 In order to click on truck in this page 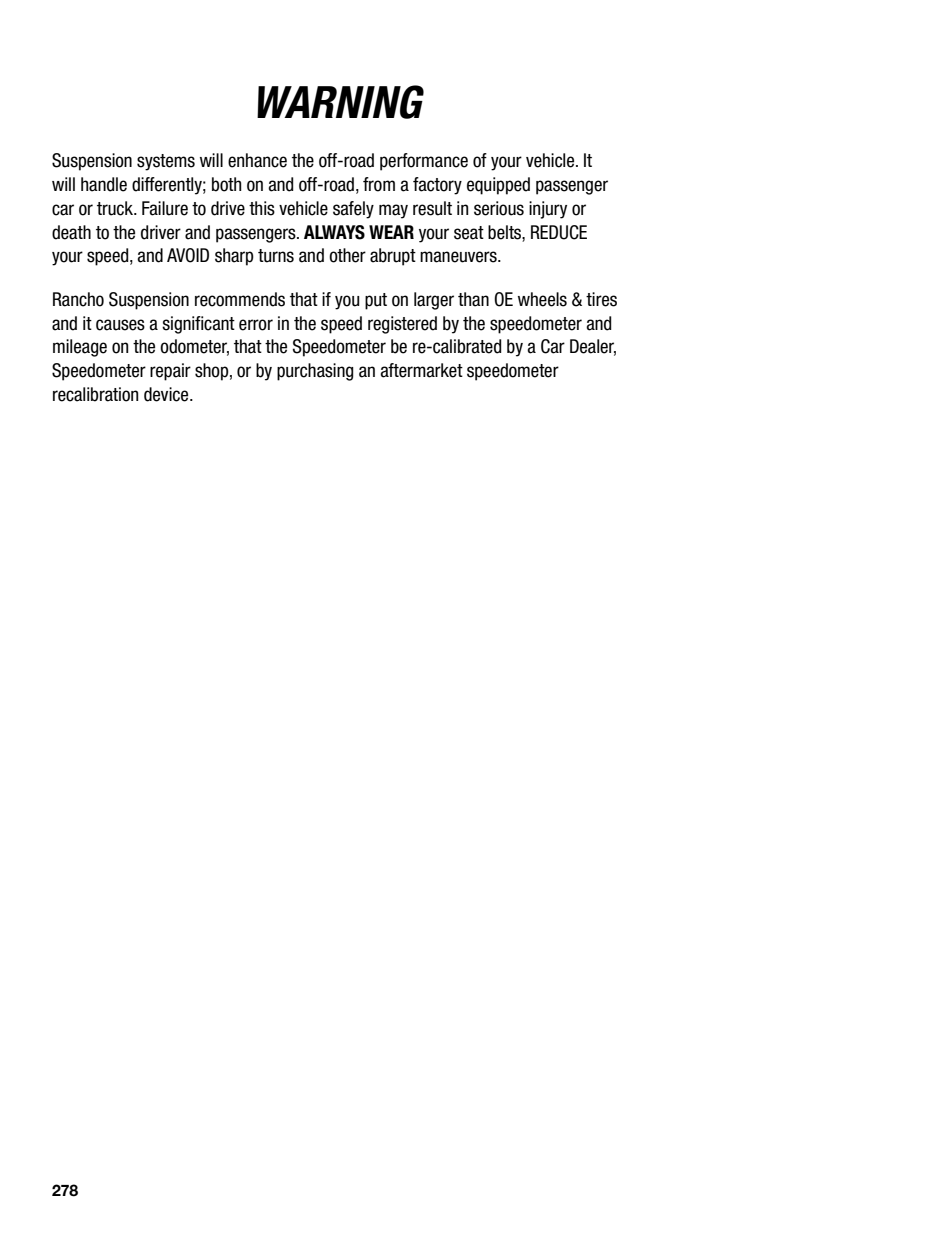, I will do `click(116, 208)`.
